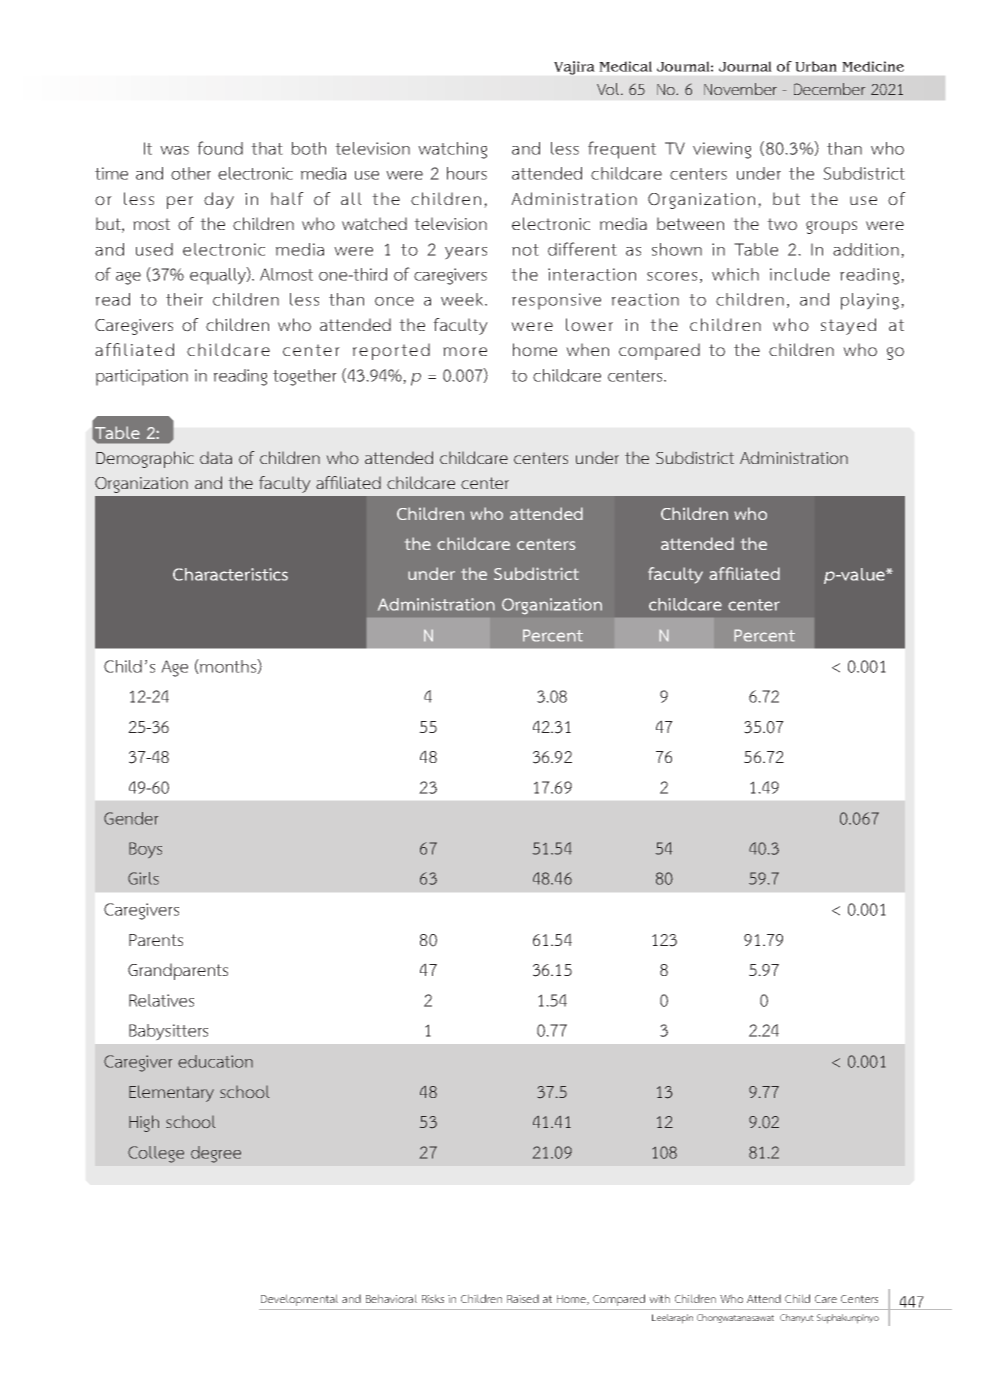 The height and width of the image is (1381, 1000). What do you see at coordinates (220, 148) in the image?
I see `found` at bounding box center [220, 148].
